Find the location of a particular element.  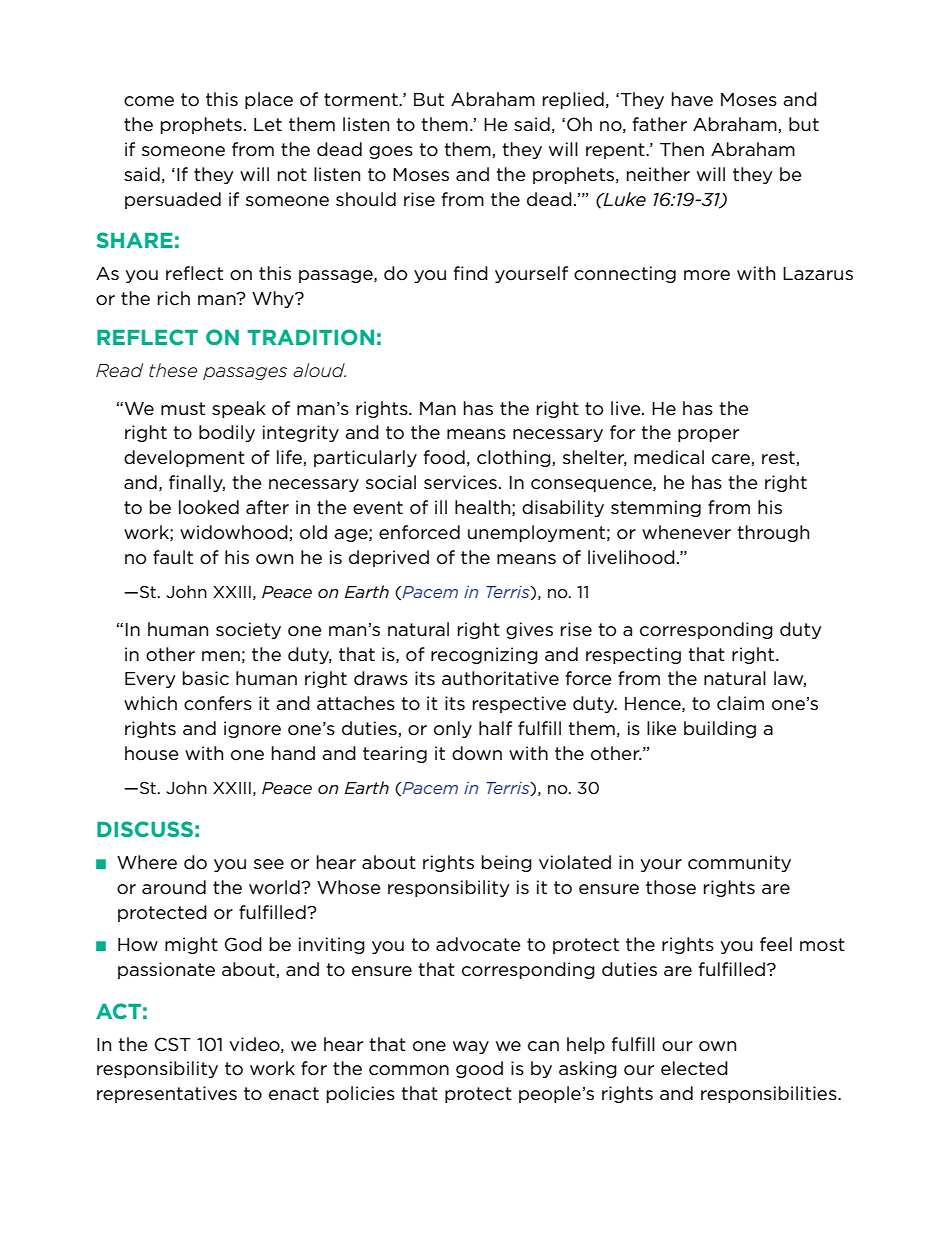

bodily is located at coordinates (227, 433).
